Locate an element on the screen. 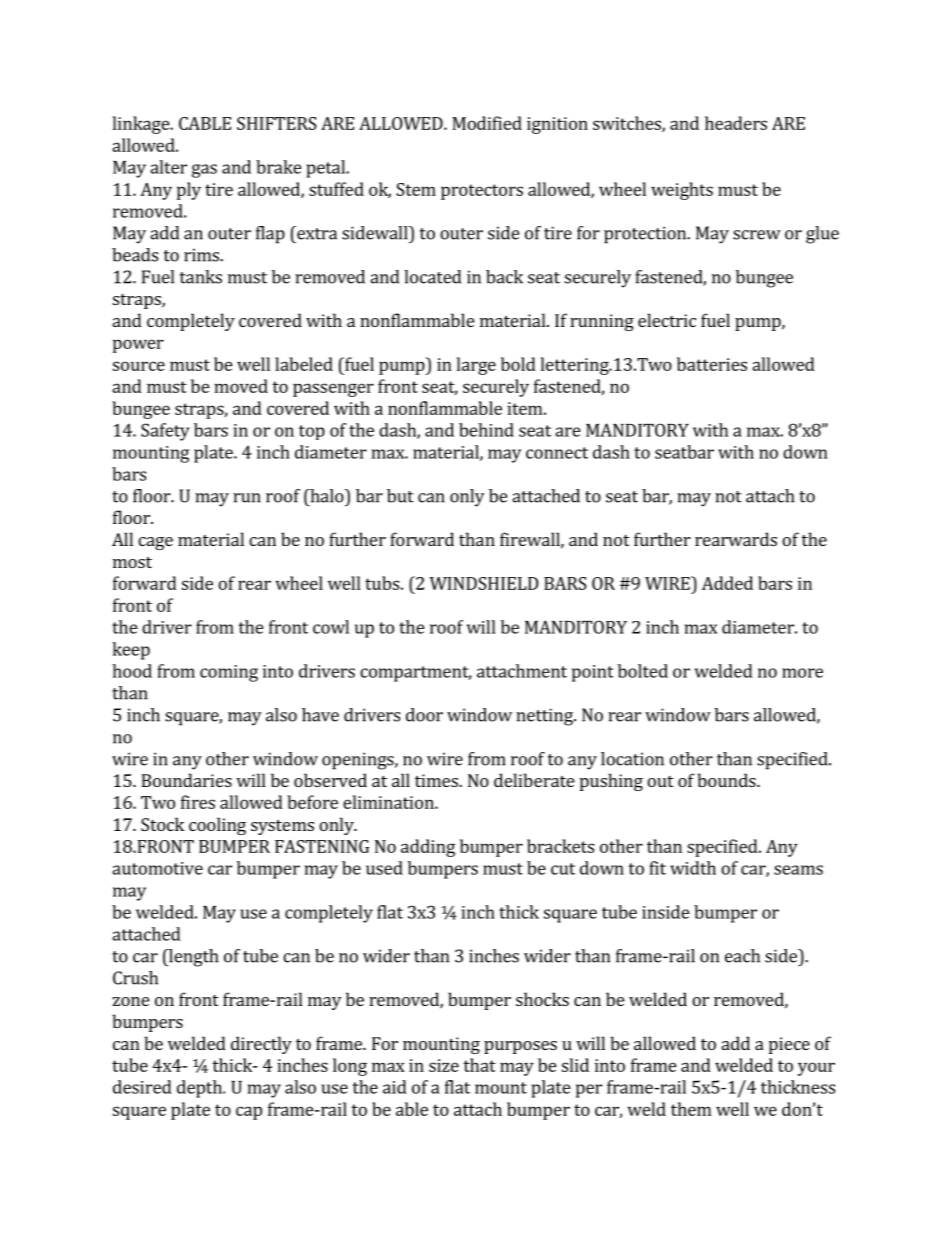 The height and width of the screenshot is (1233, 952). Added is located at coordinates (727, 583).
